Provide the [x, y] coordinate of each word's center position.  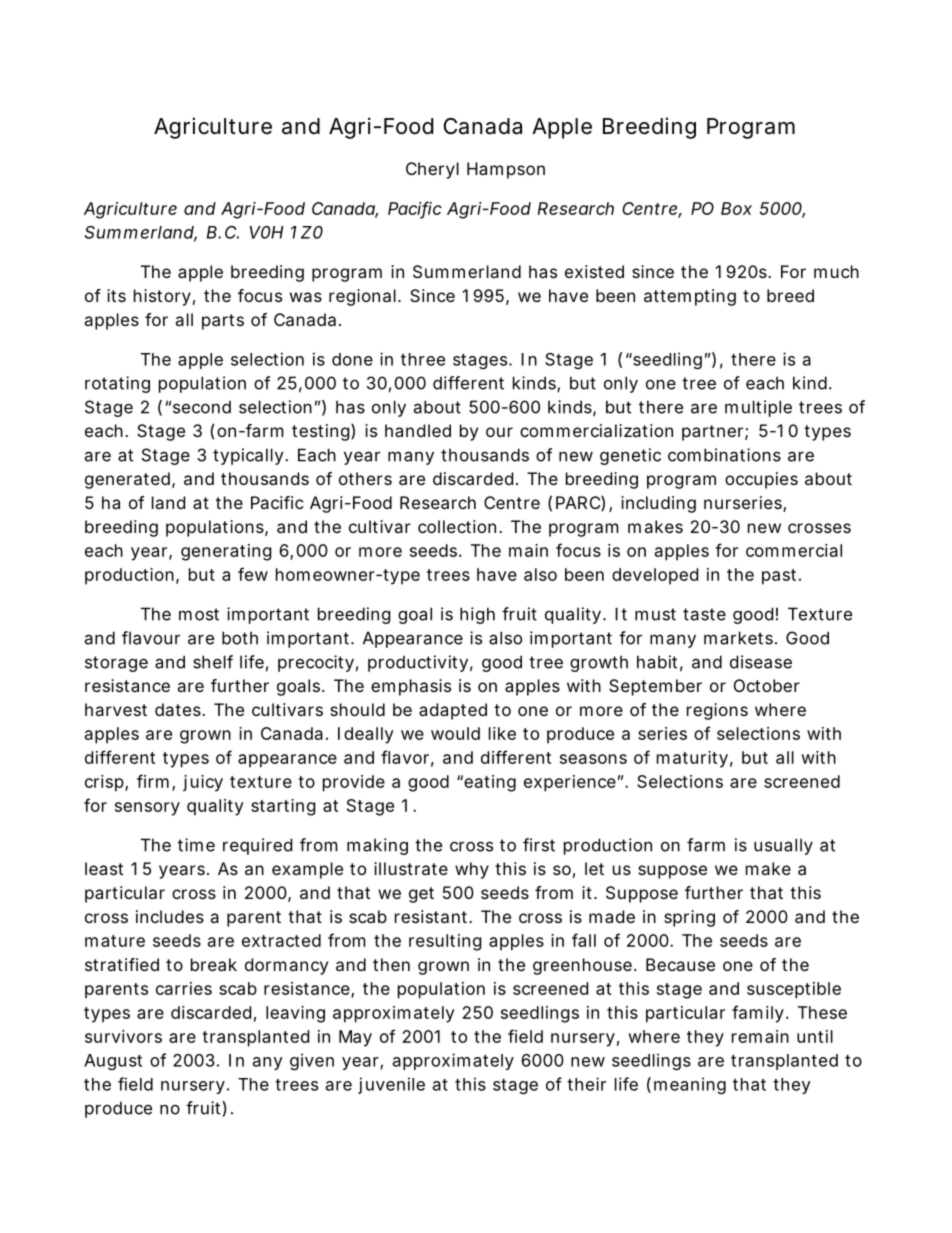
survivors [123, 1036]
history [162, 297]
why [472, 870]
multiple [758, 408]
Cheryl [432, 170]
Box [736, 208]
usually [783, 846]
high [477, 615]
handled [418, 430]
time [196, 845]
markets [738, 638]
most [199, 614]
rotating [117, 384]
